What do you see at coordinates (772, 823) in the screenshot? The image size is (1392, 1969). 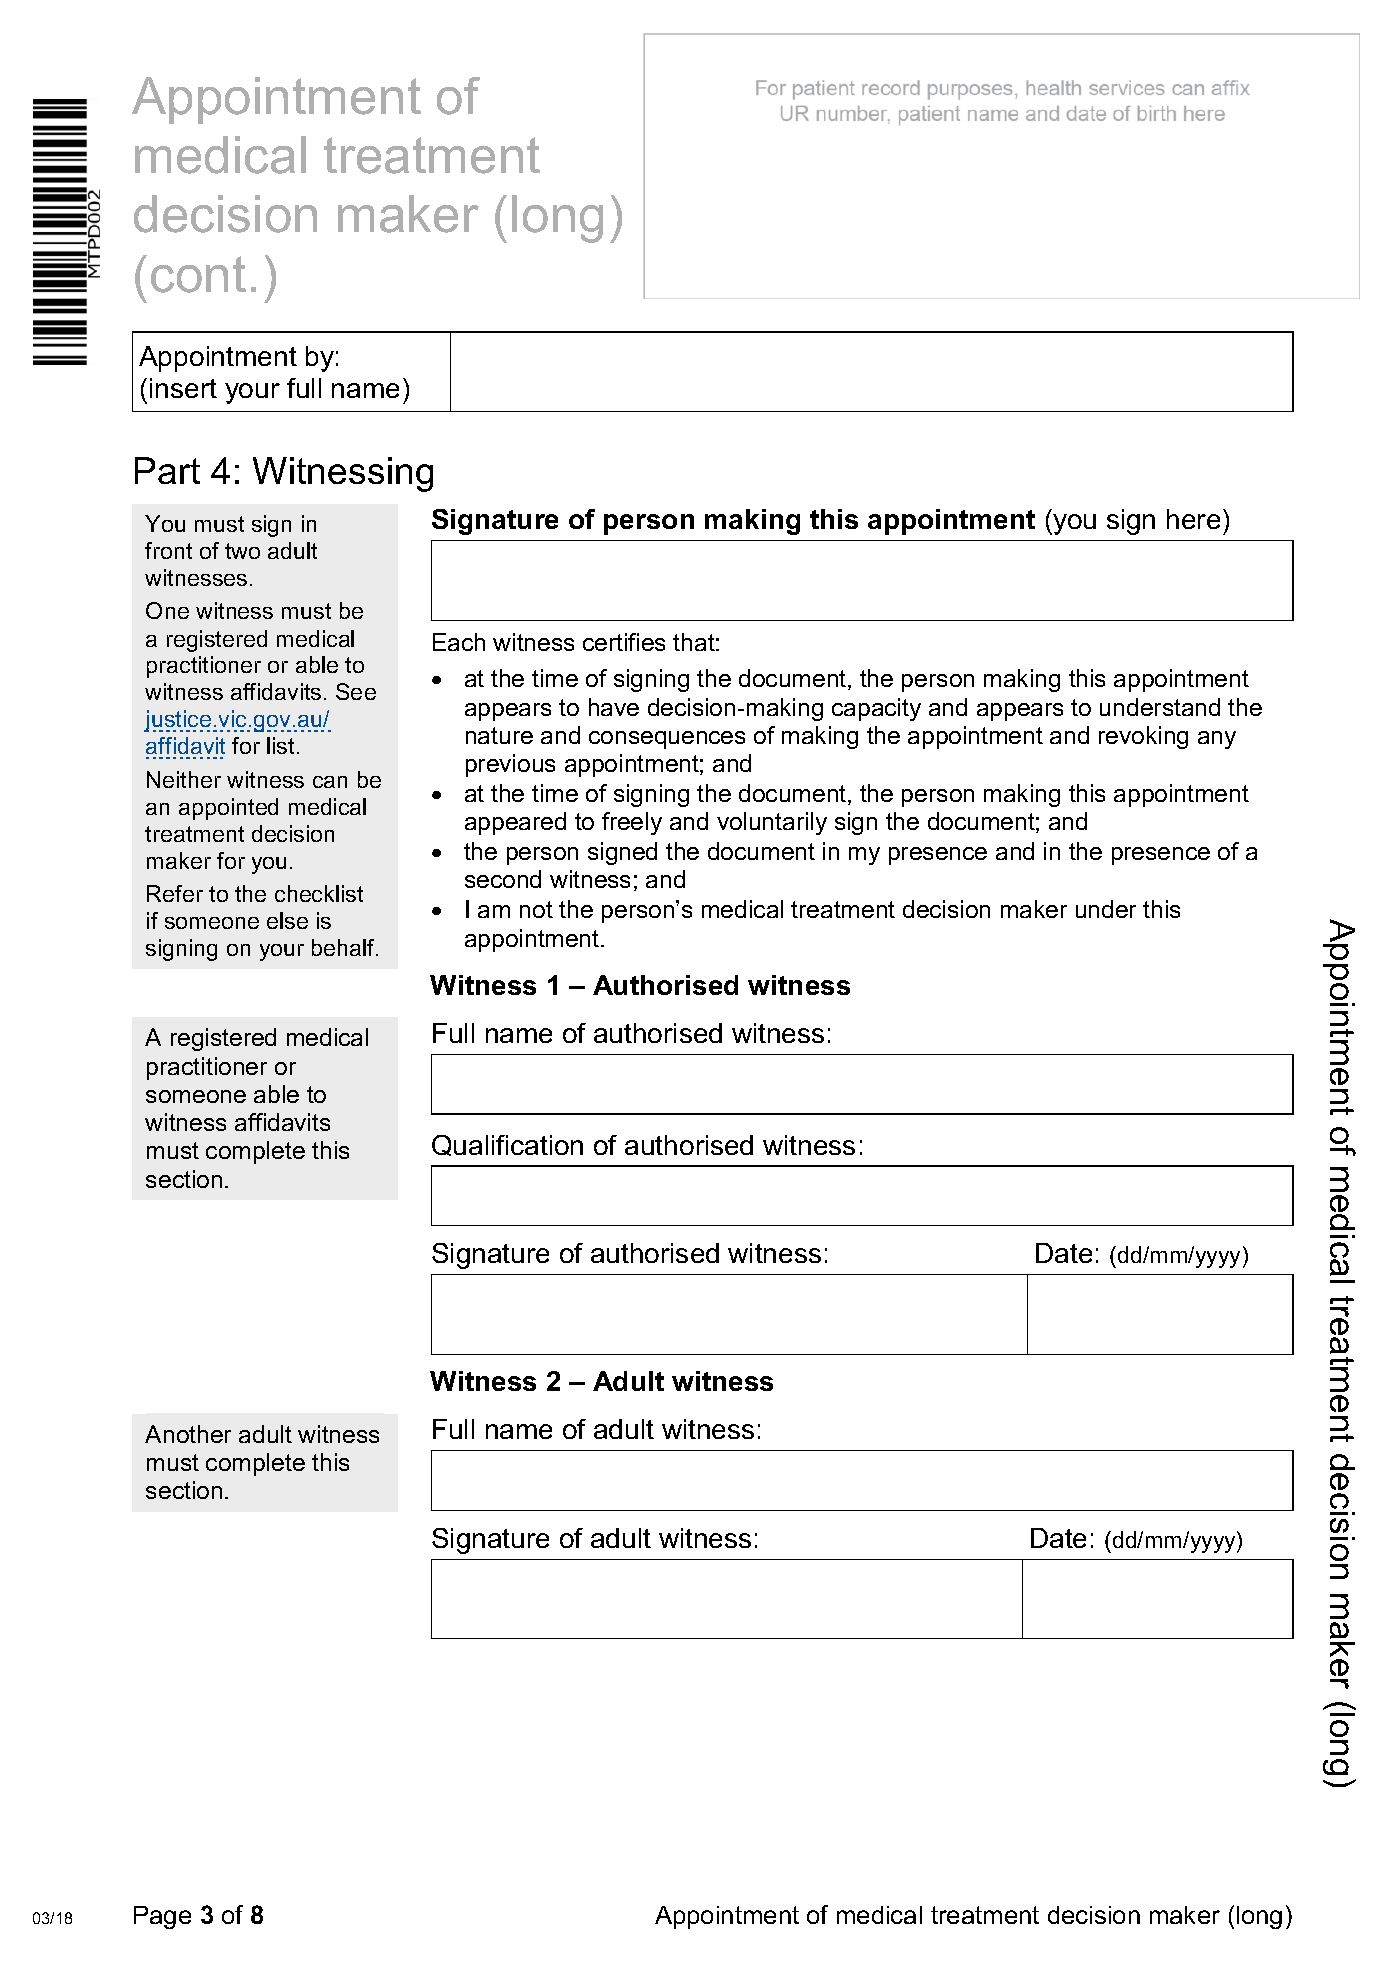 I see `voluntarily` at bounding box center [772, 823].
